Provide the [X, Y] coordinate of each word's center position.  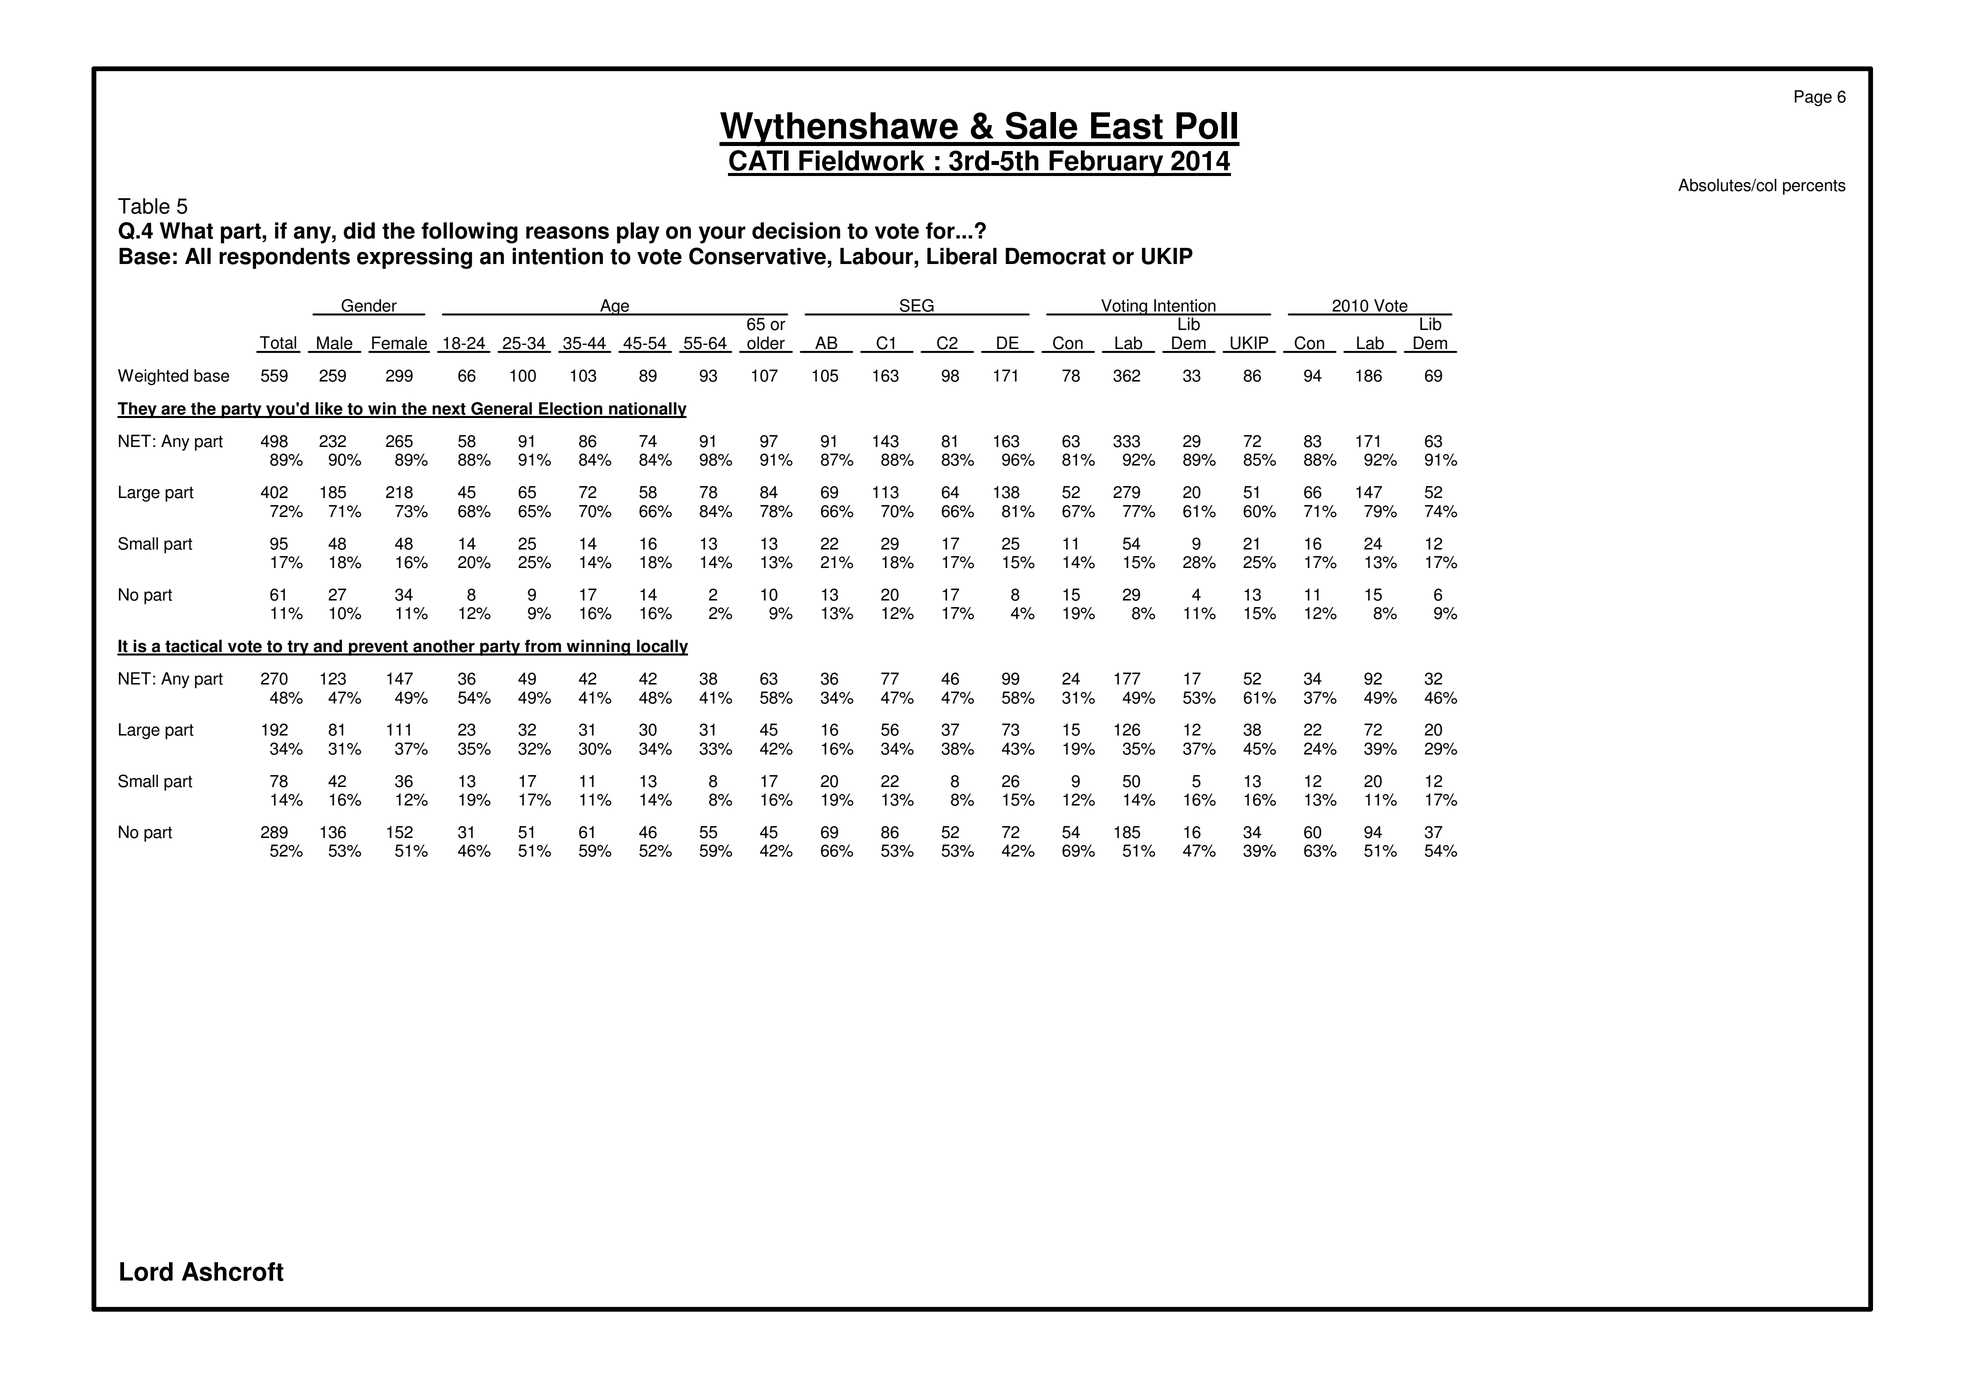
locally [661, 647]
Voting [1124, 307]
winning [598, 647]
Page [1813, 98]
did [359, 230]
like [329, 409]
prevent [378, 648]
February [1106, 163]
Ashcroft [233, 1271]
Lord [146, 1271]
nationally [647, 410]
